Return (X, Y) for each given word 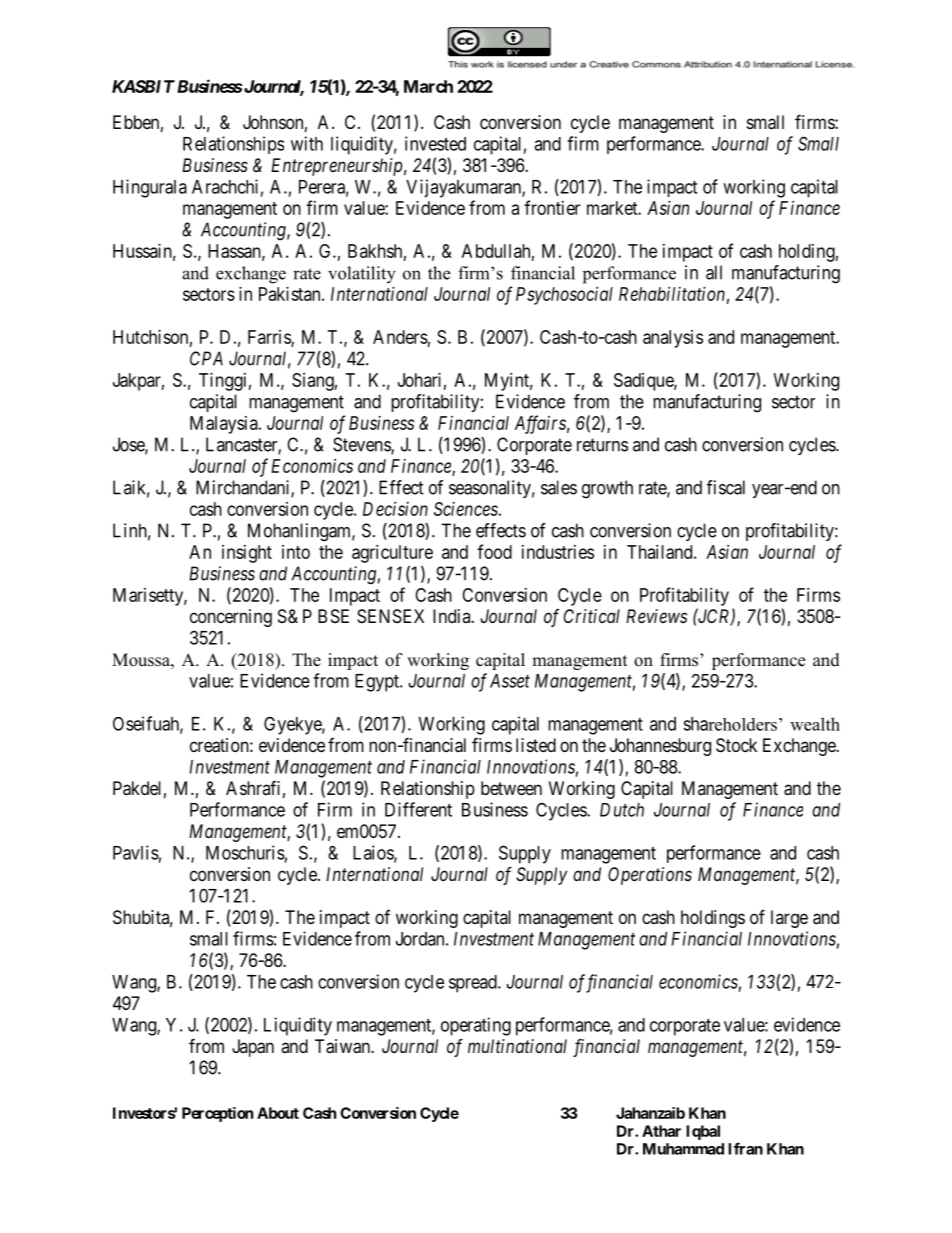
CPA (206, 358)
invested (435, 143)
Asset (510, 681)
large (789, 919)
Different (418, 809)
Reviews (656, 616)
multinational (517, 1046)
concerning (231, 618)
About (278, 1113)
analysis (673, 339)
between (511, 788)
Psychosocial (564, 296)
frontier (552, 207)
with (307, 143)
